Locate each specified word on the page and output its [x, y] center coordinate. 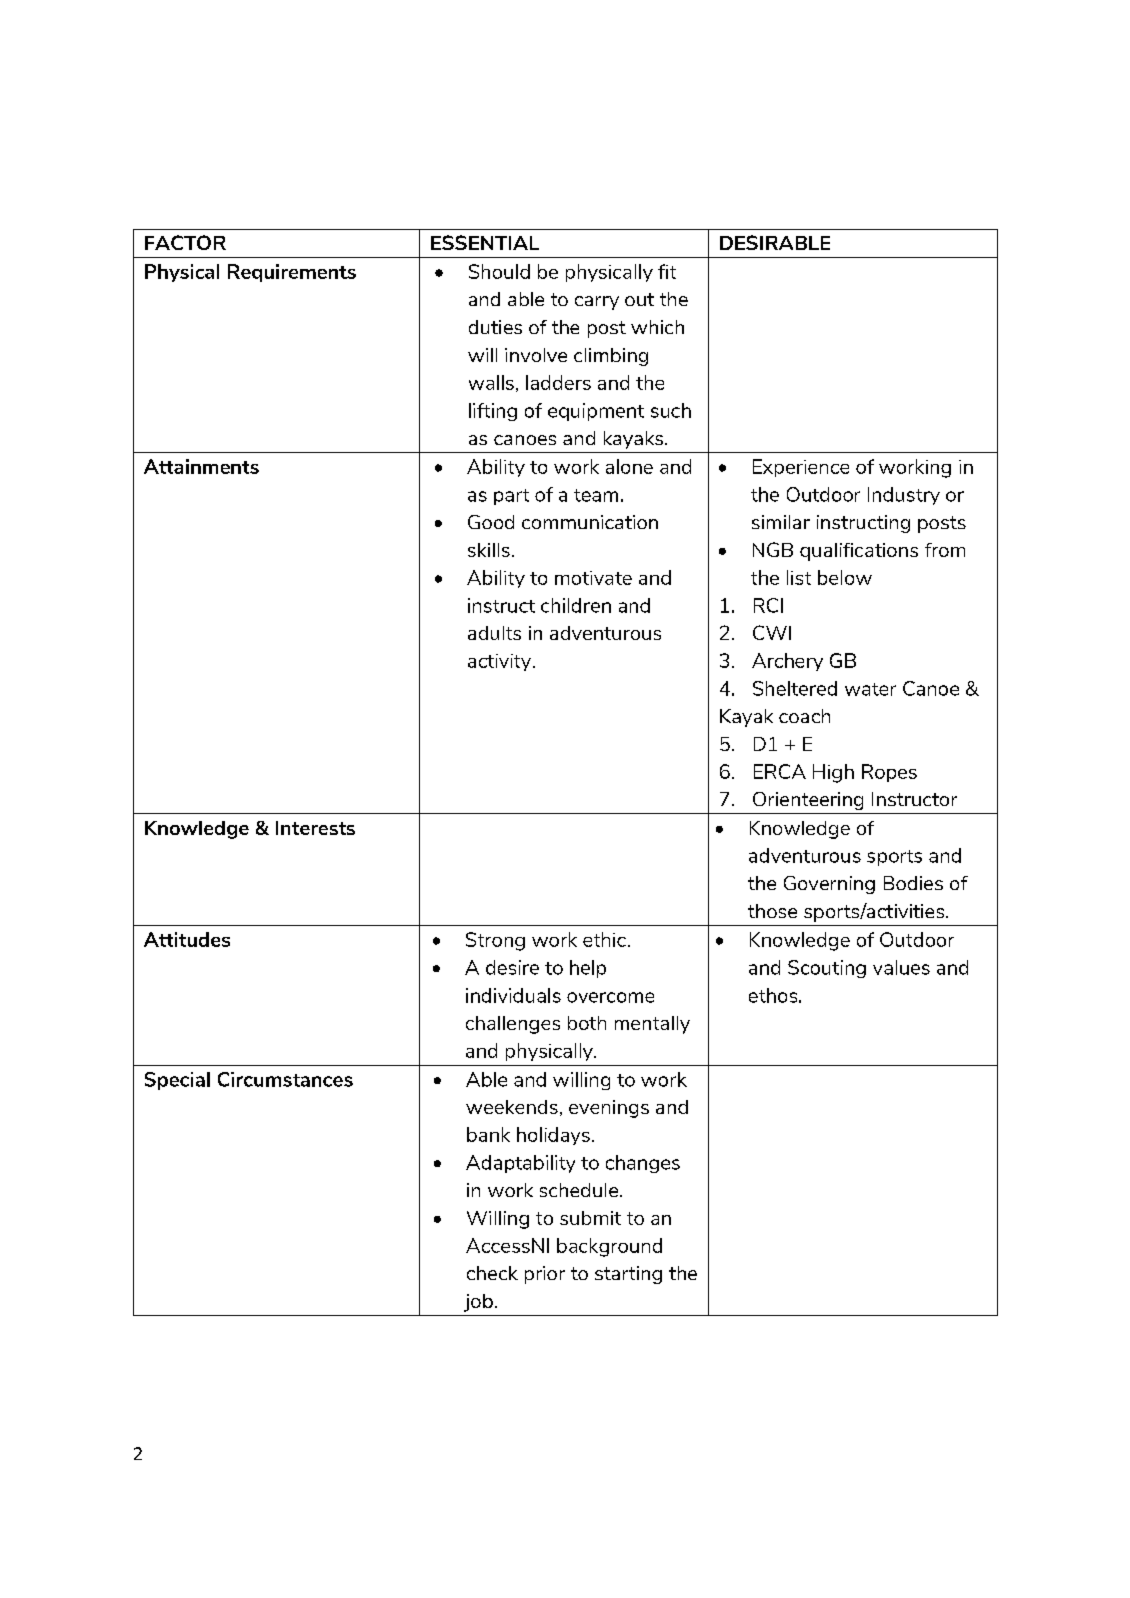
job [478, 1303]
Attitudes [187, 939]
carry [597, 303]
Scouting [827, 969]
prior [545, 1275]
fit [667, 271]
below [845, 577]
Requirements [292, 273]
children [576, 605]
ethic [604, 939]
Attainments [201, 466]
